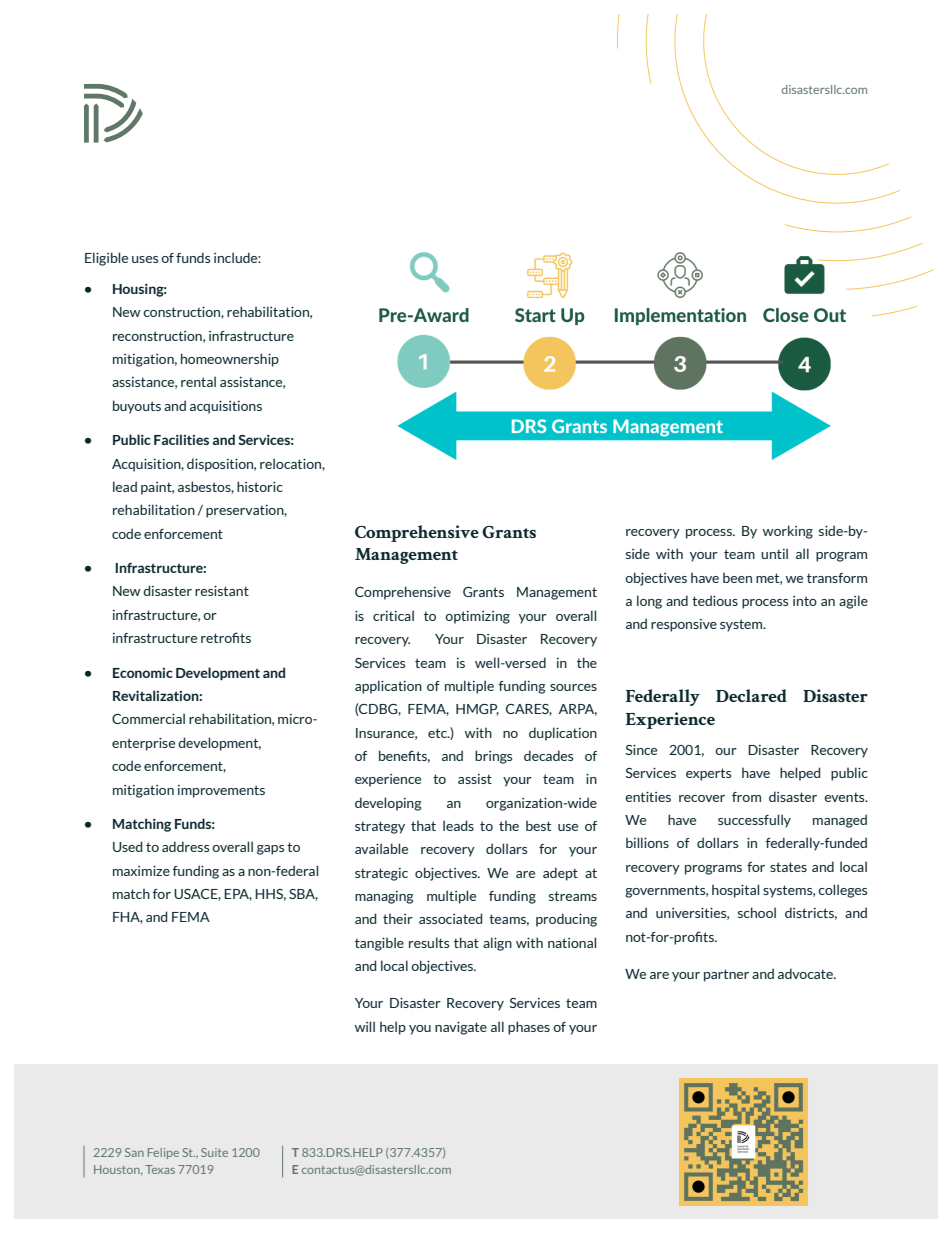 The width and height of the screenshot is (952, 1233). I want to click on school, so click(757, 912).
